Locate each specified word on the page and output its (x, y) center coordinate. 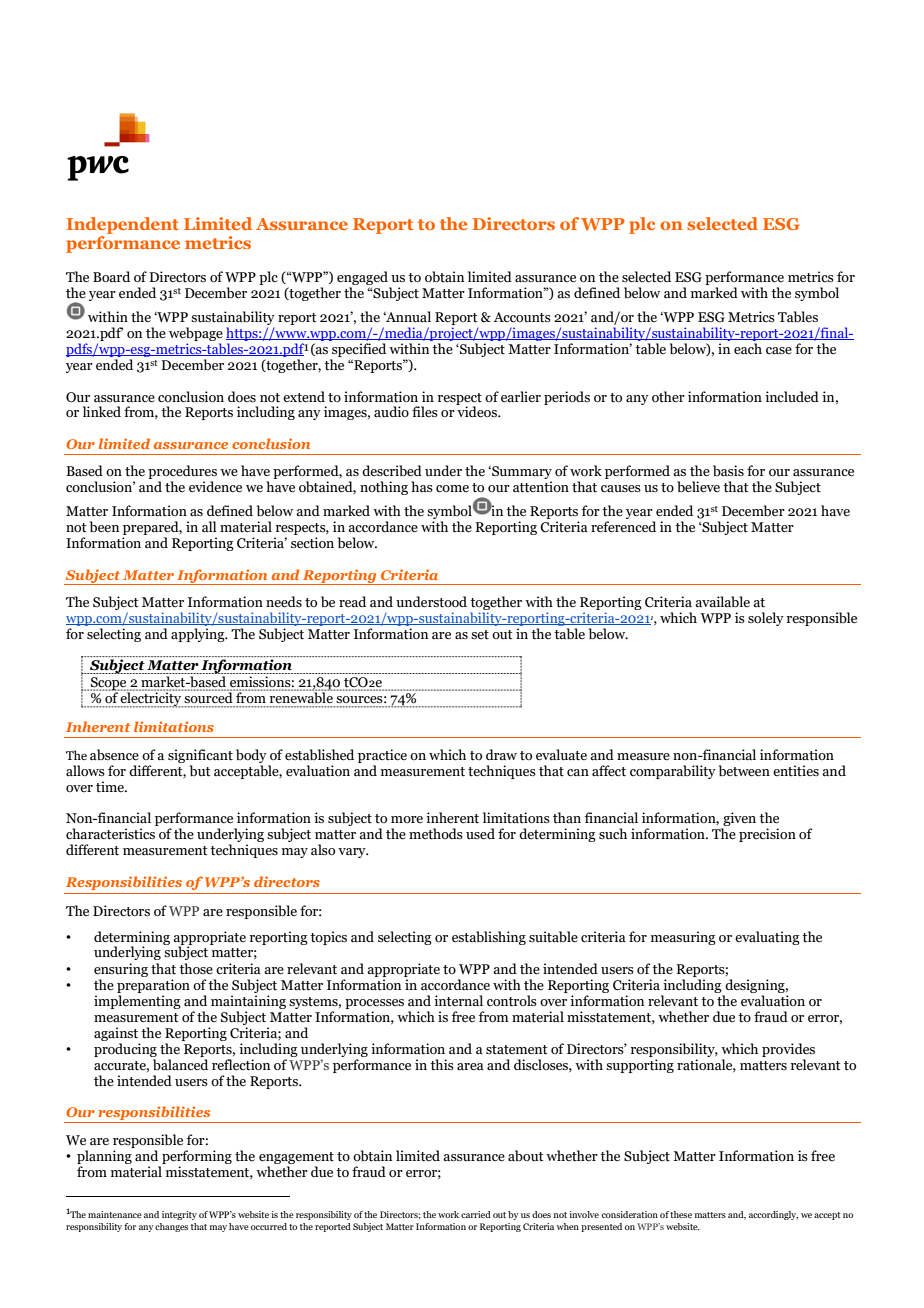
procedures (182, 473)
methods (436, 834)
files (425, 412)
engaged (362, 278)
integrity (179, 1215)
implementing (137, 1002)
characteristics (110, 834)
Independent (122, 225)
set (480, 635)
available (722, 602)
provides (788, 1050)
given (738, 820)
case (779, 351)
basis (728, 471)
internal (458, 1001)
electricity (151, 699)
